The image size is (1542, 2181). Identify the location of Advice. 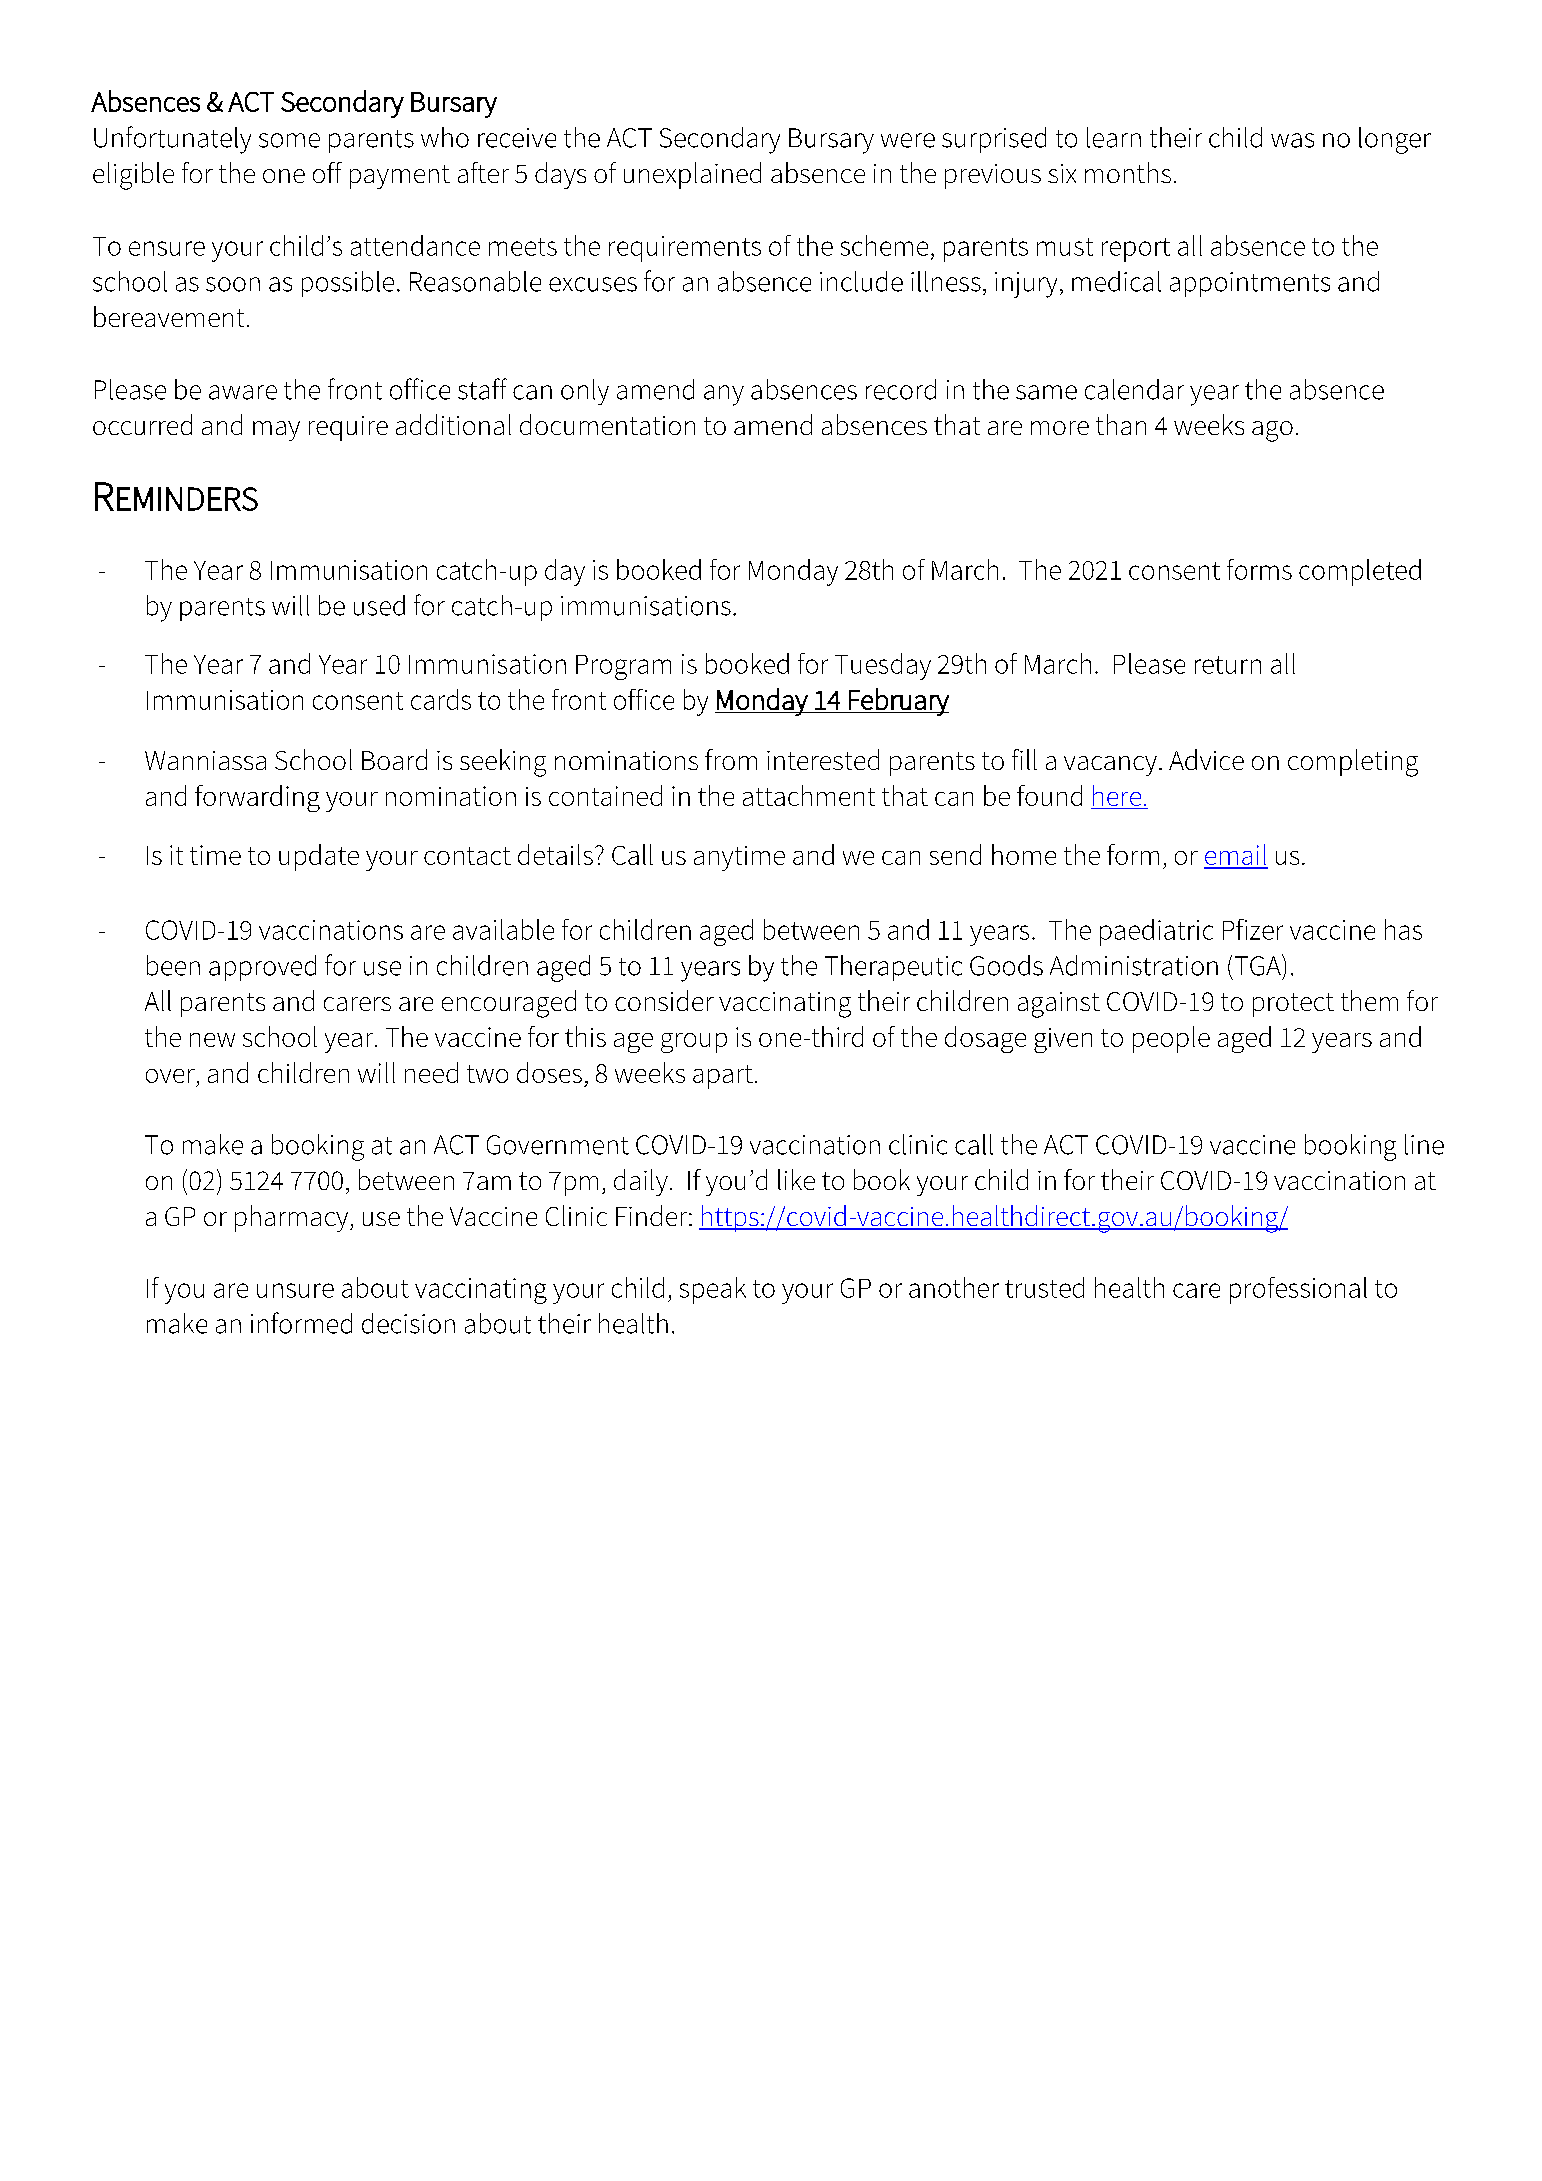
(1206, 759).
